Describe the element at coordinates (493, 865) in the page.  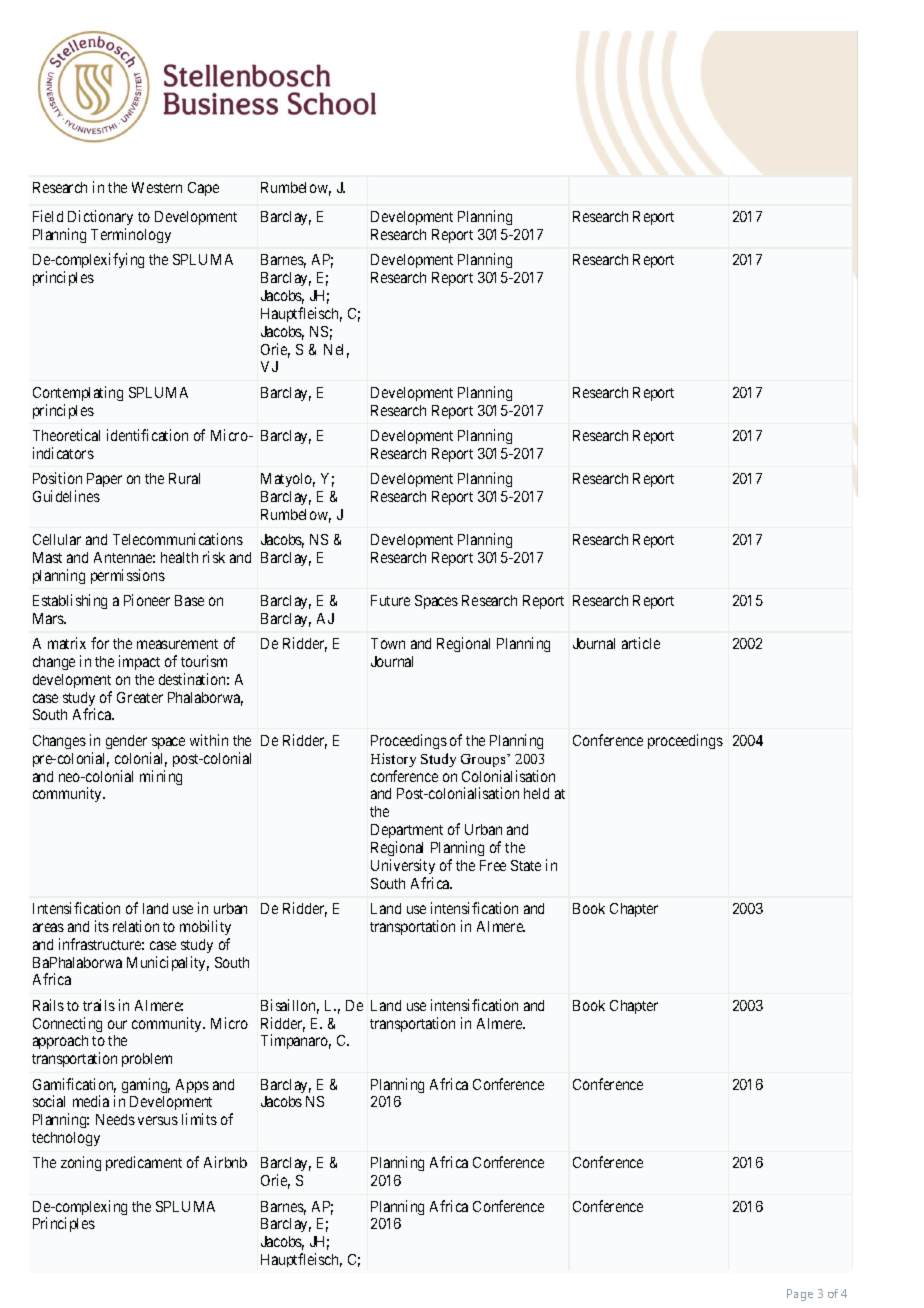
I see `Free` at that location.
